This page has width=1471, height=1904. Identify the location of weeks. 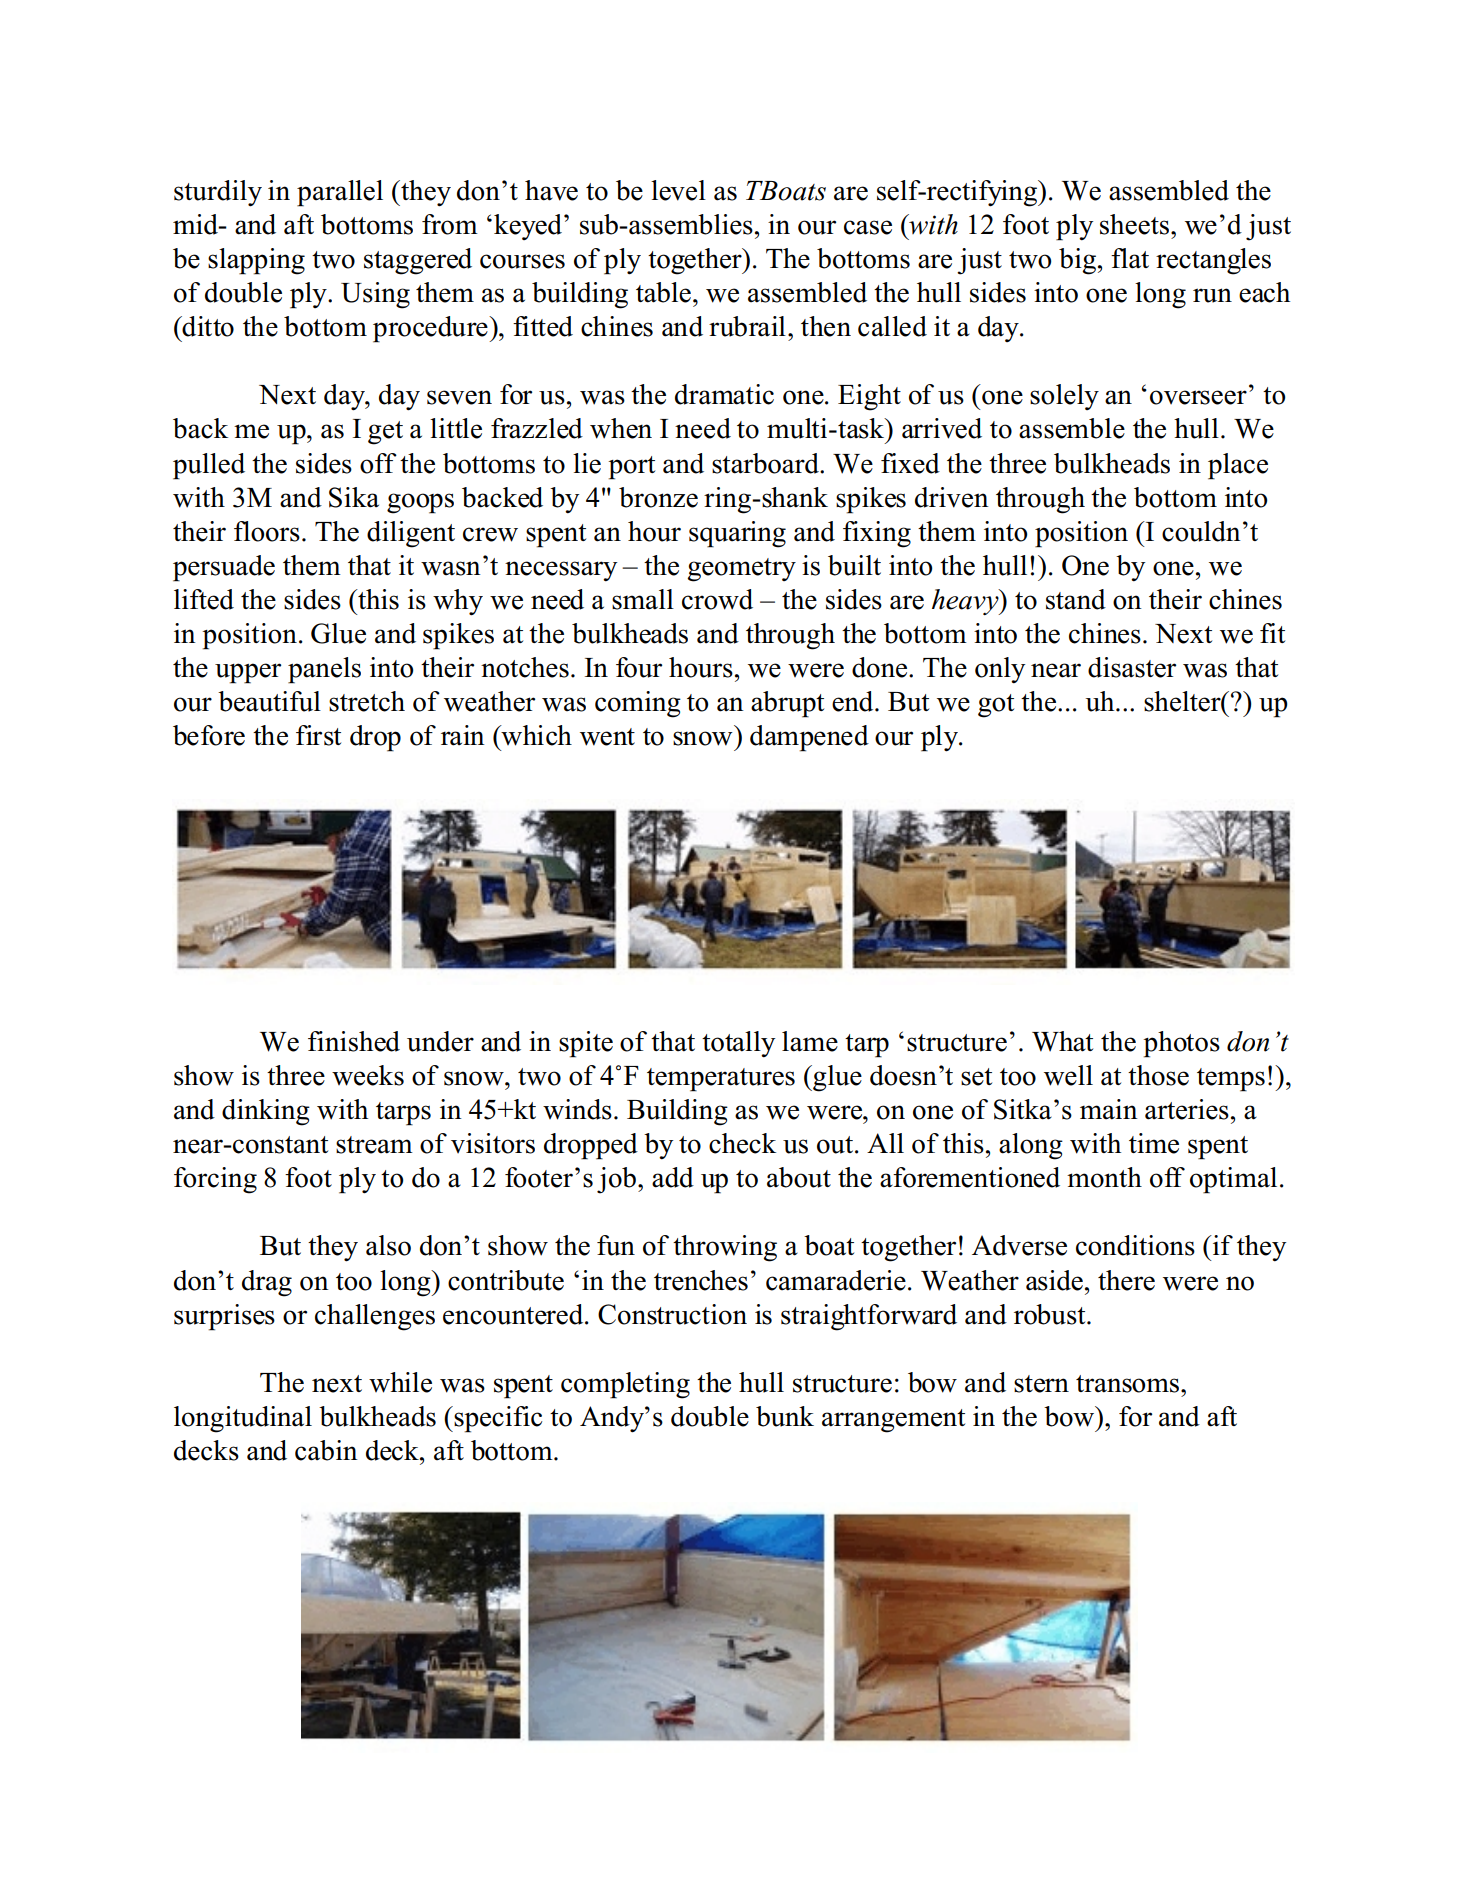
(368, 1075).
